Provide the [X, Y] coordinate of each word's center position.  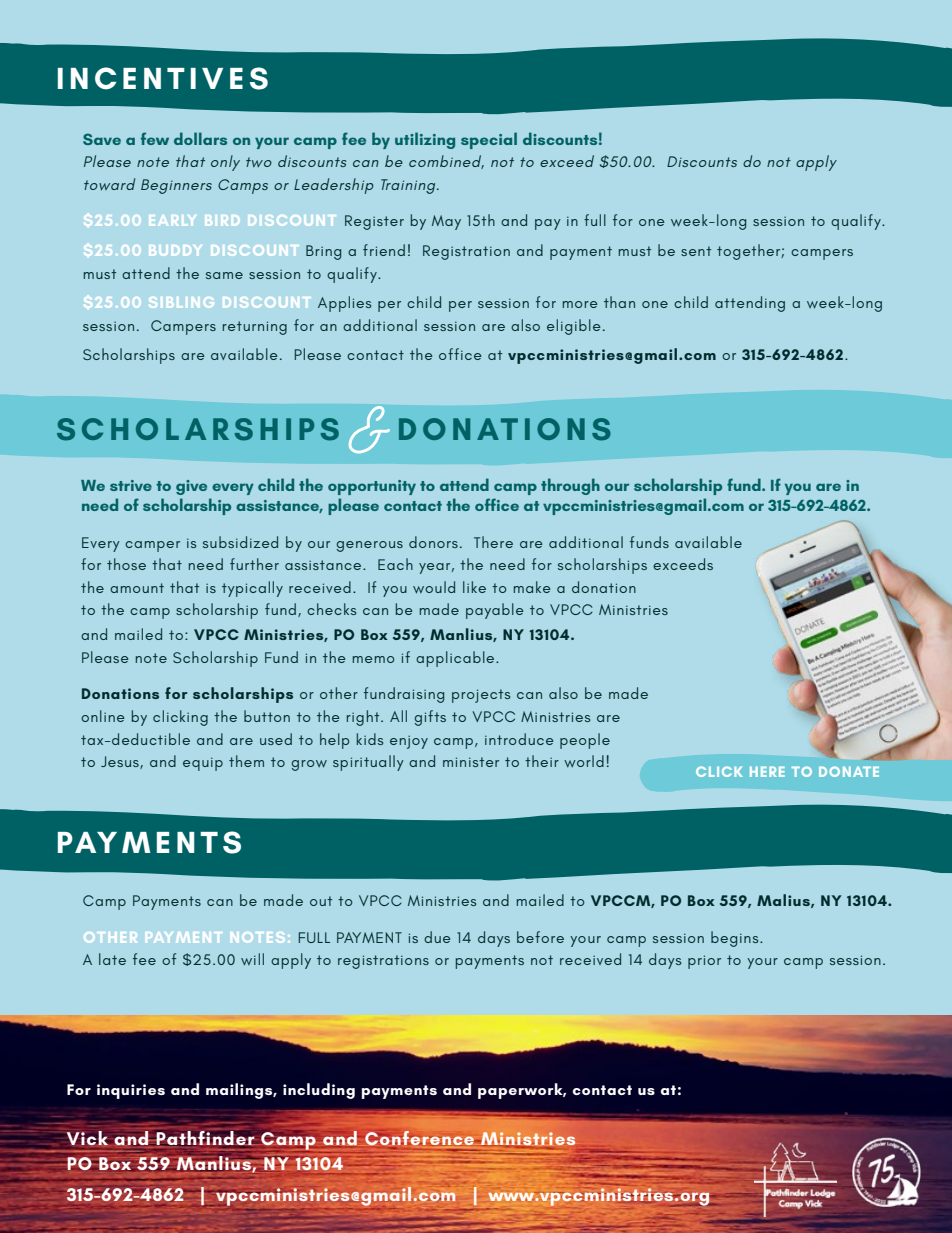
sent [696, 251]
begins [736, 939]
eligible [574, 327]
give [191, 487]
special [489, 140]
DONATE [849, 771]
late [112, 959]
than [619, 302]
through [570, 486]
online [103, 716]
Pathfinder [205, 1137]
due [437, 937]
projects [481, 696]
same [224, 275]
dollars [200, 138]
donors [433, 542]
